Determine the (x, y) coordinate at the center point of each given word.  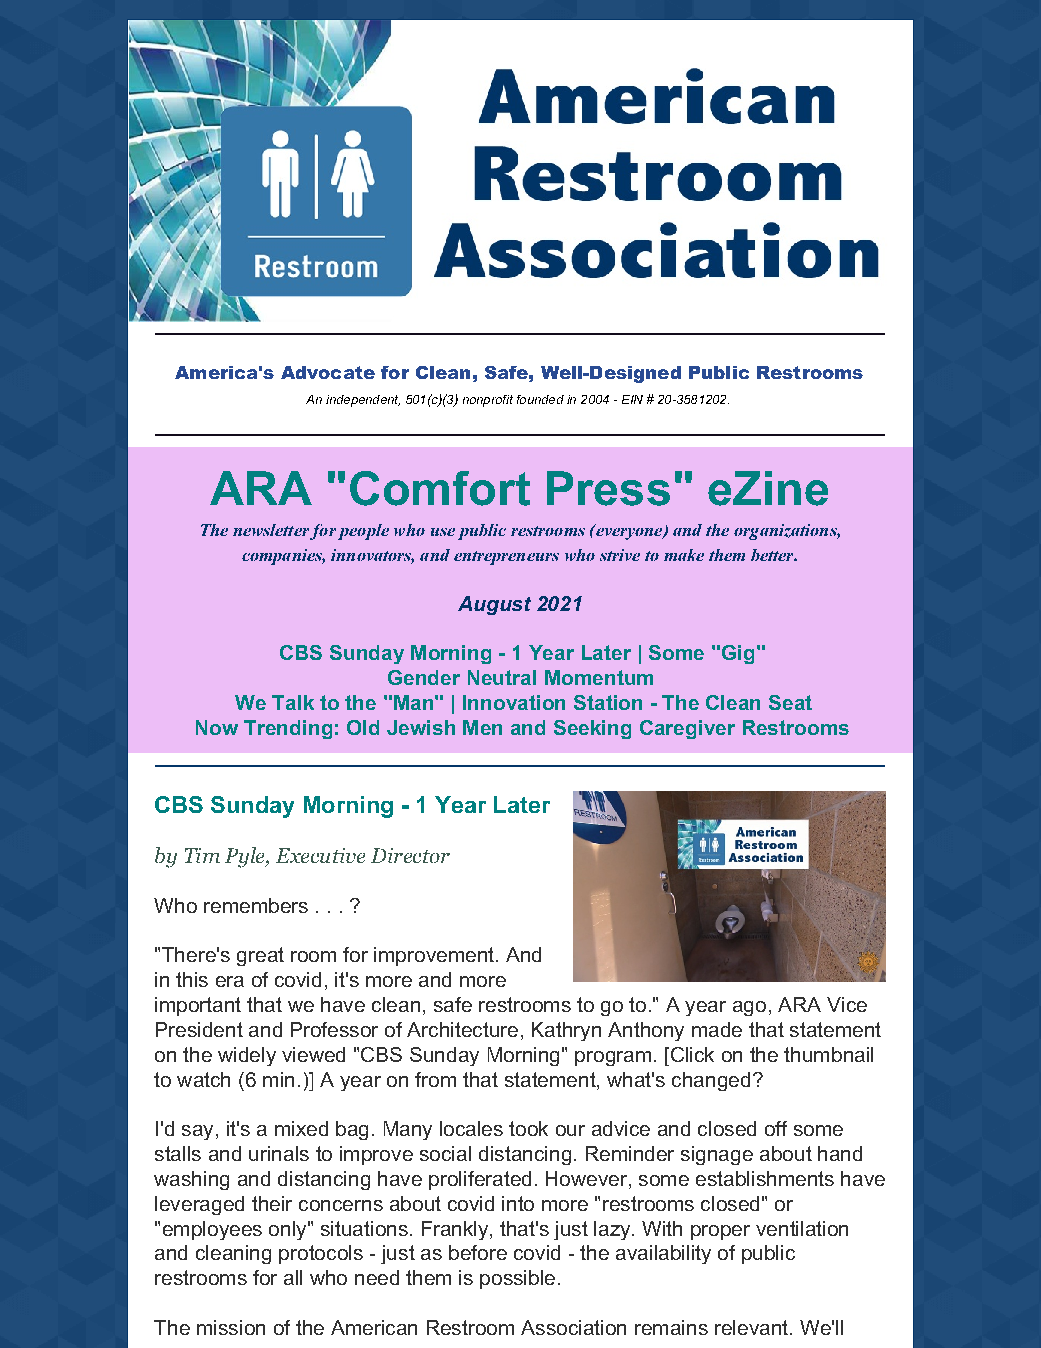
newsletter (271, 530)
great (260, 956)
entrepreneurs (506, 558)
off (776, 1128)
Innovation (514, 702)
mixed (301, 1128)
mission (231, 1327)
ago (749, 1008)
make (684, 555)
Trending (288, 729)
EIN (632, 399)
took (528, 1128)
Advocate (328, 372)
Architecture (462, 1029)
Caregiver (687, 729)
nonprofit (488, 401)
